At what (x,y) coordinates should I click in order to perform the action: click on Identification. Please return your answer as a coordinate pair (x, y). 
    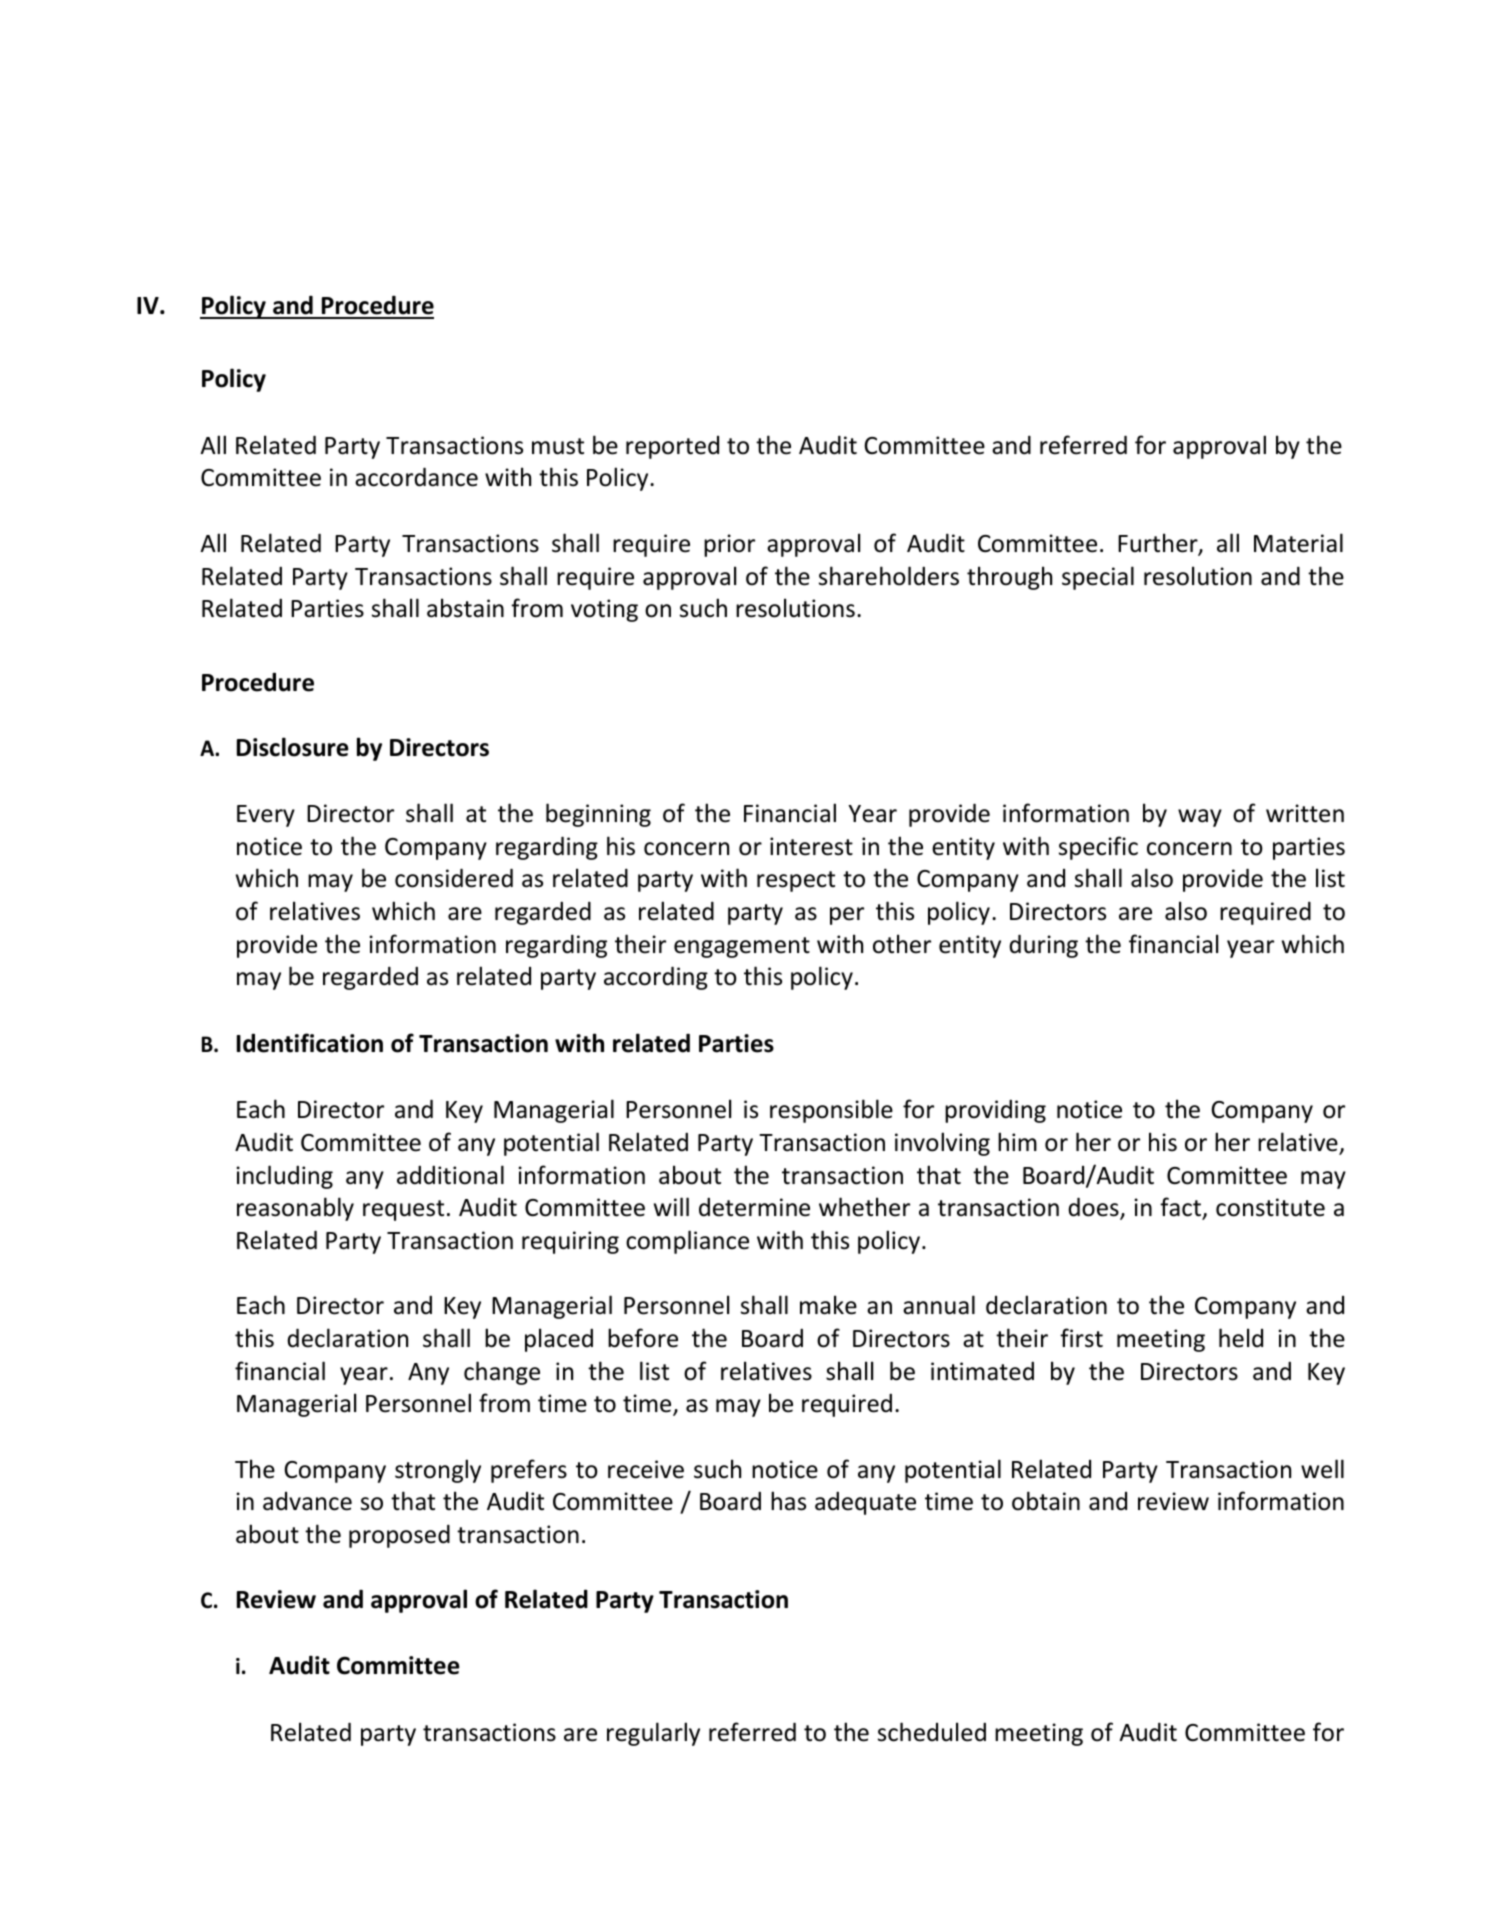
    Looking at the image, I should click on (310, 1043).
